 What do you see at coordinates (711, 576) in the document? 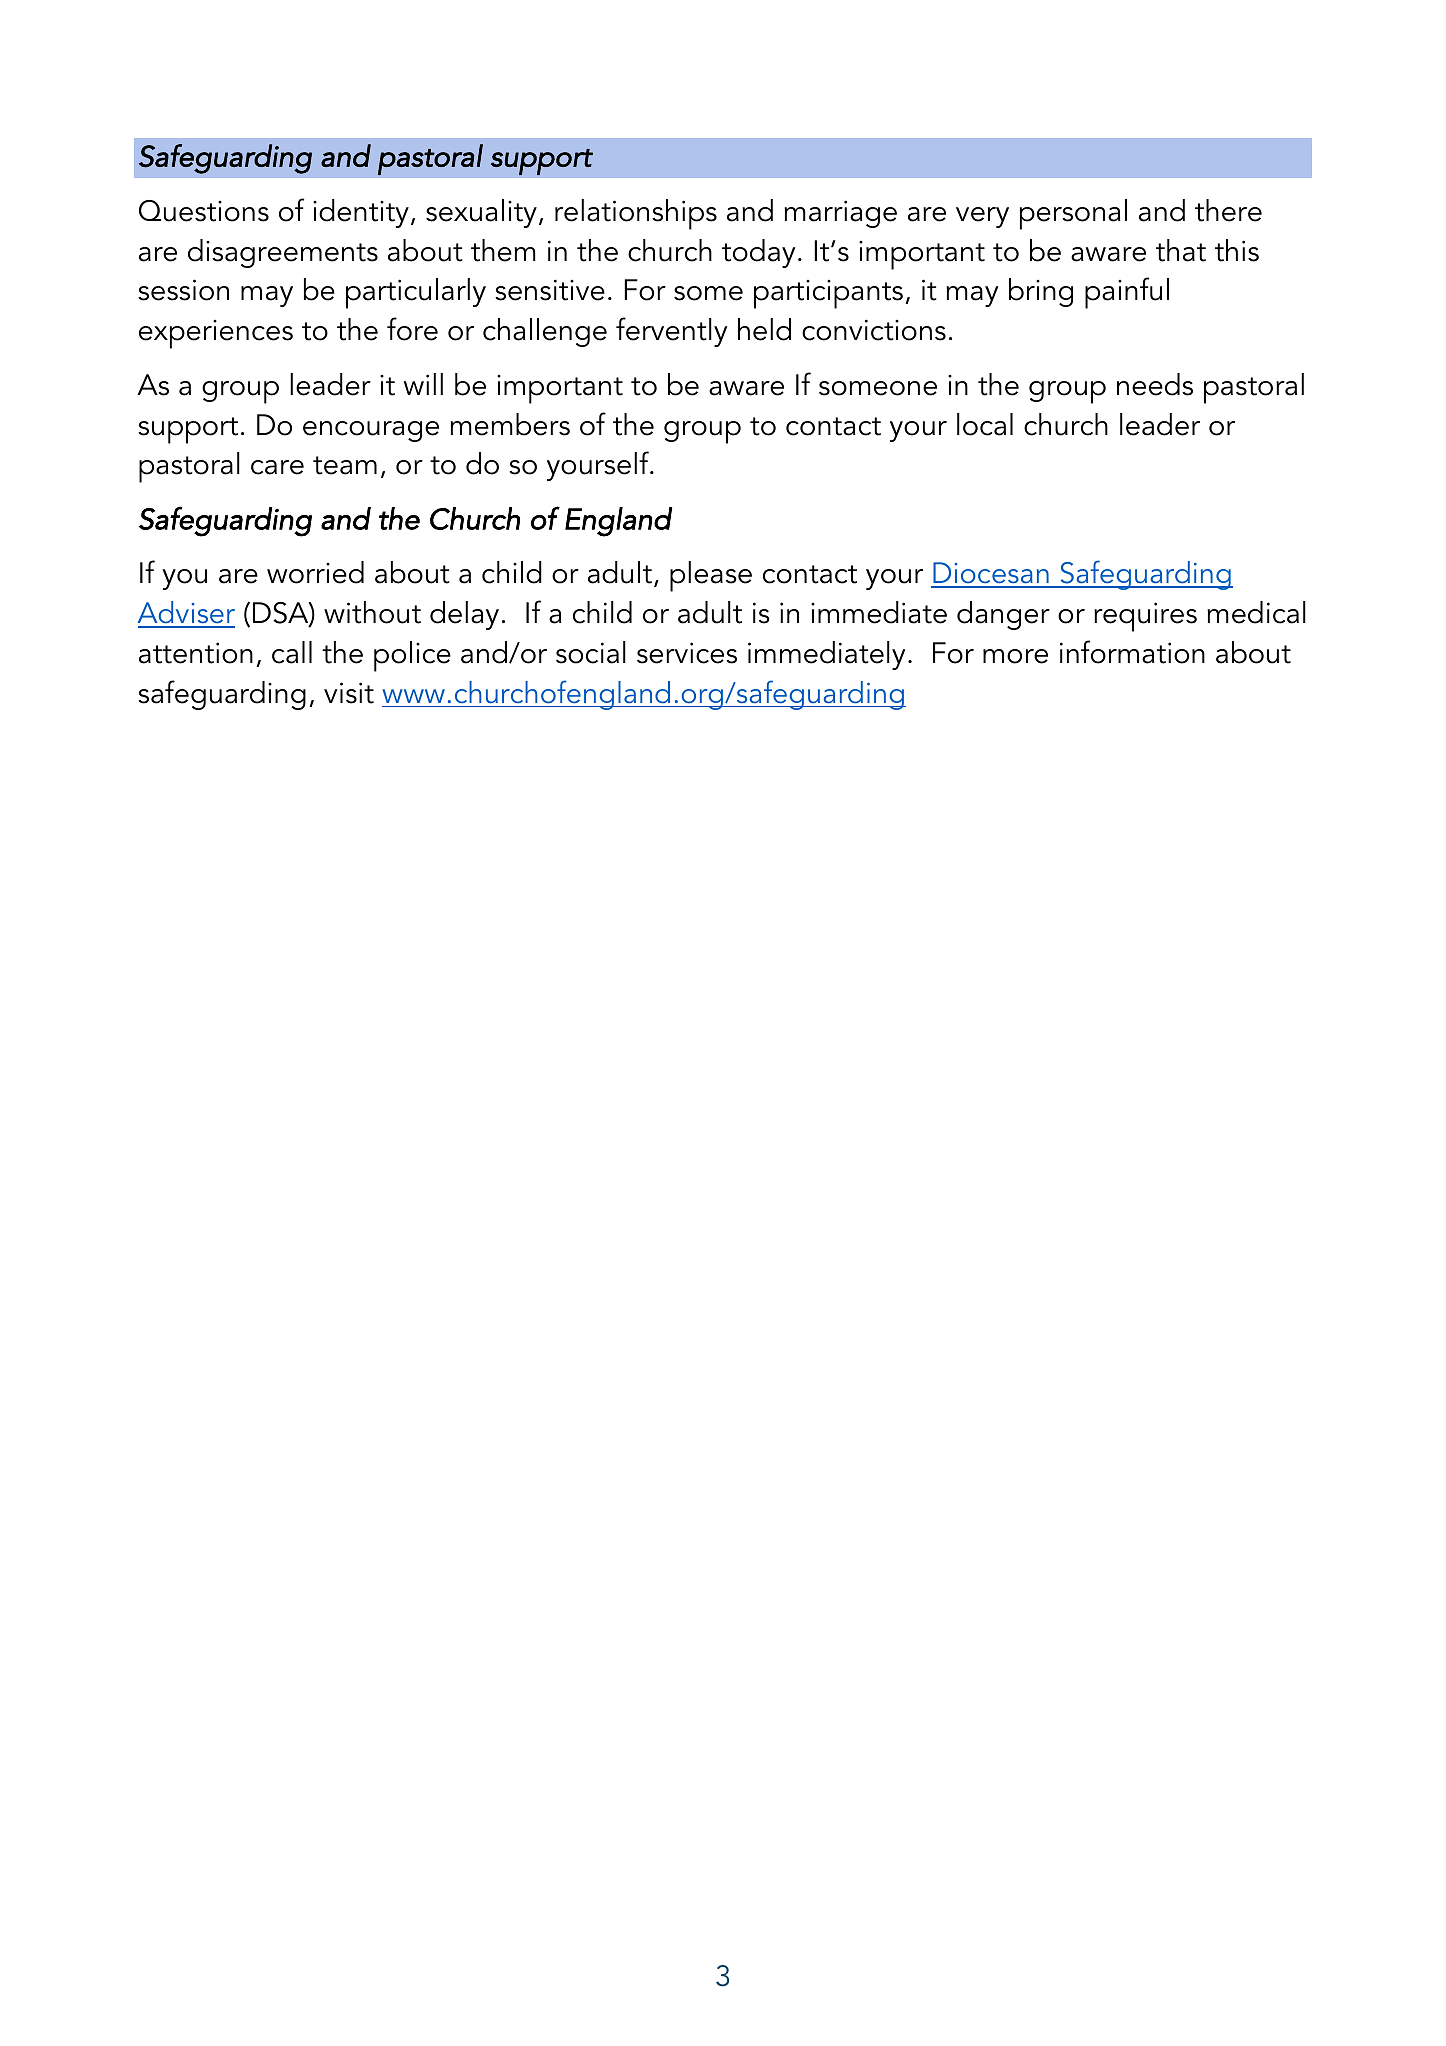
I see `please` at bounding box center [711, 576].
